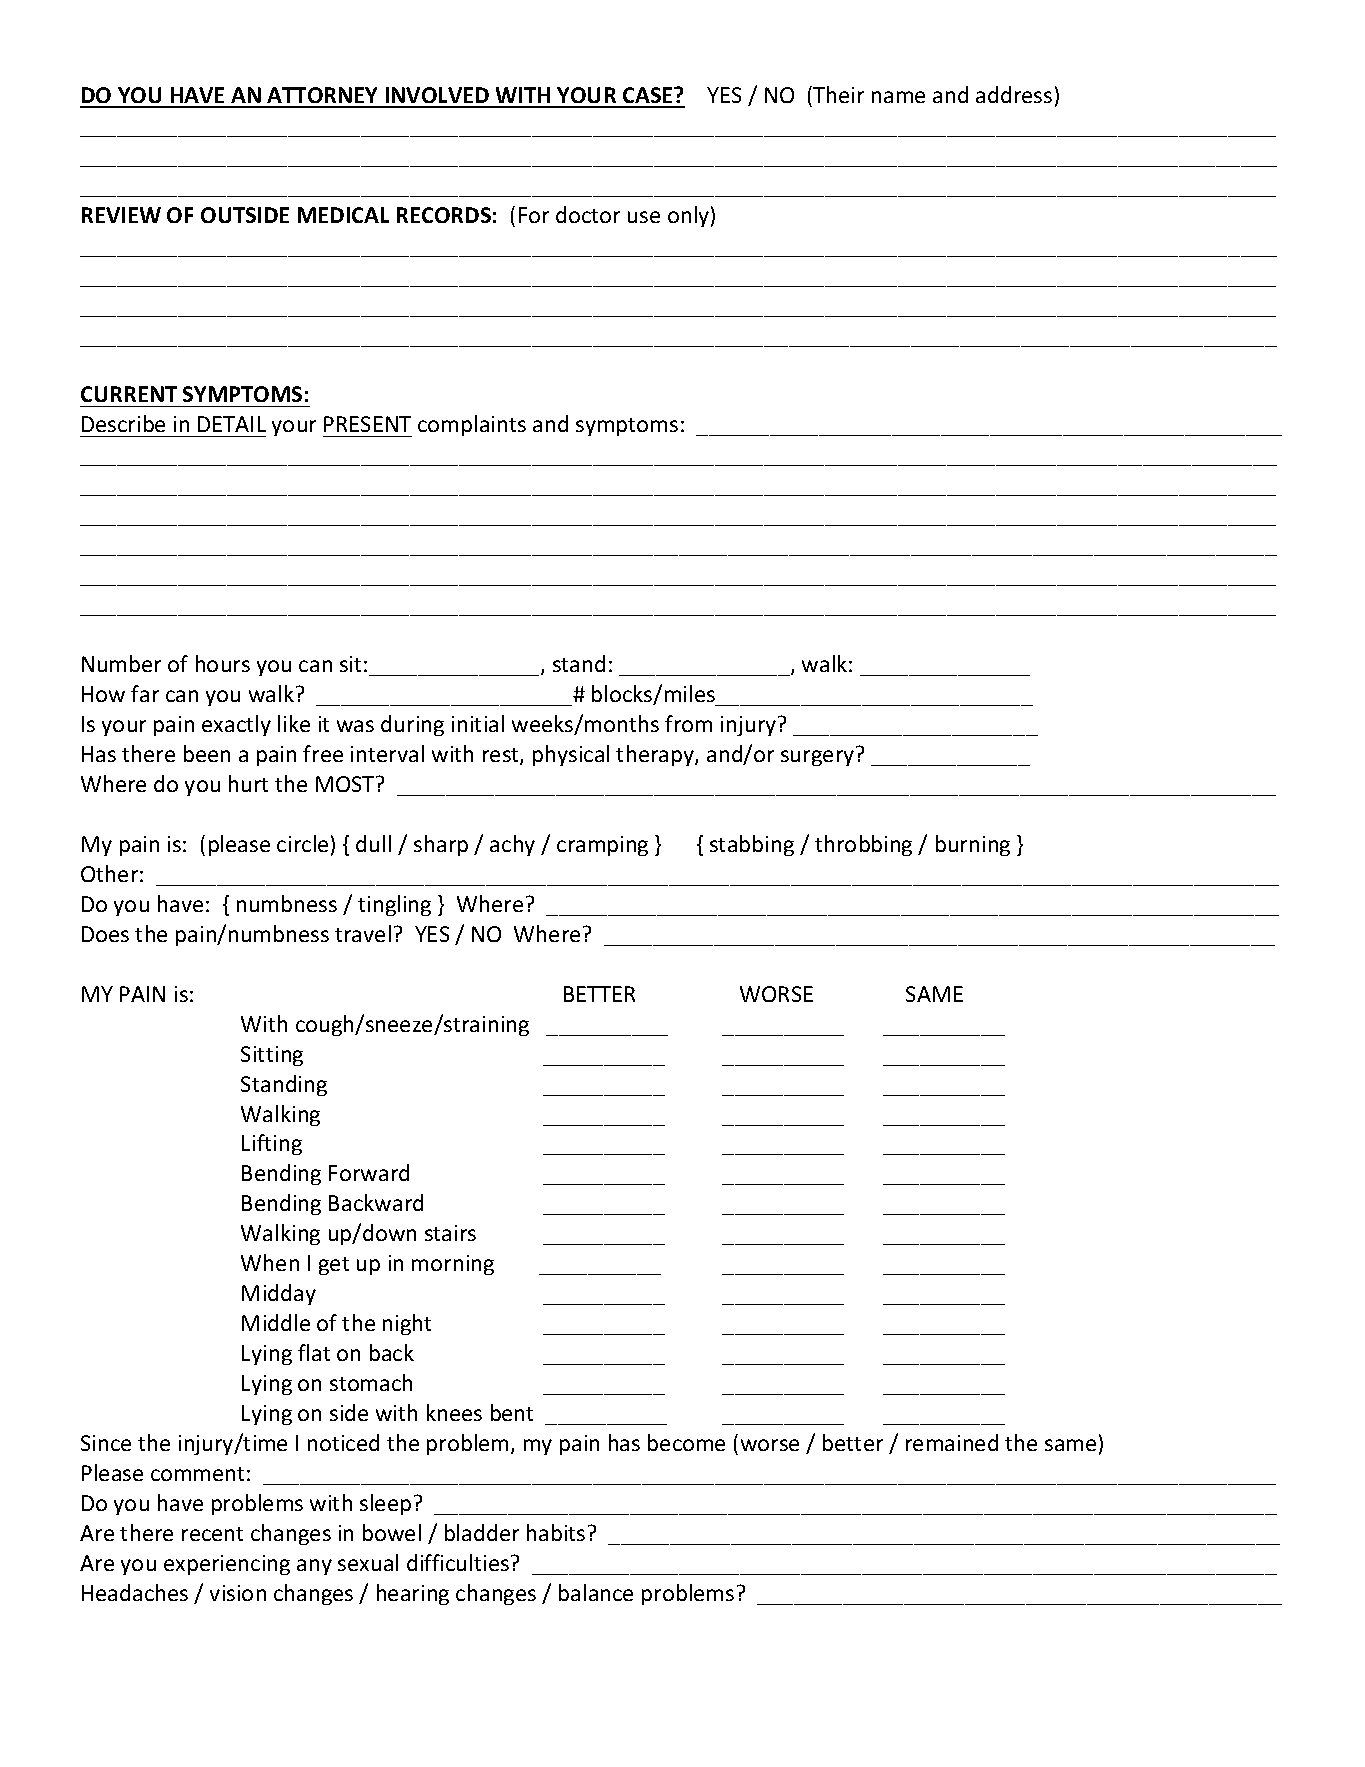 Image resolution: width=1365 pixels, height=1767 pixels. I want to click on doctor, so click(588, 214).
